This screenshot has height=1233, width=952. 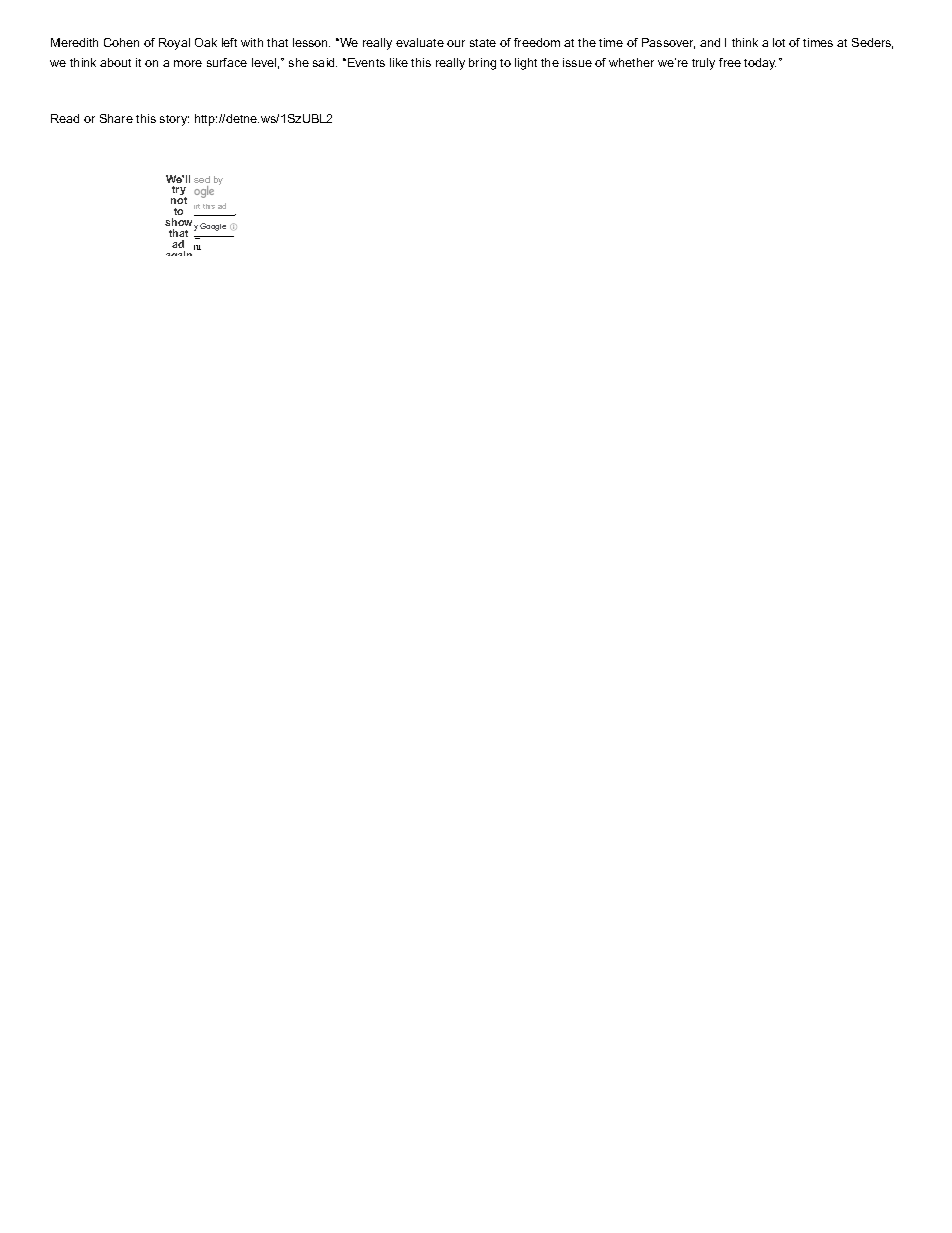 I want to click on Passover, so click(x=668, y=43).
